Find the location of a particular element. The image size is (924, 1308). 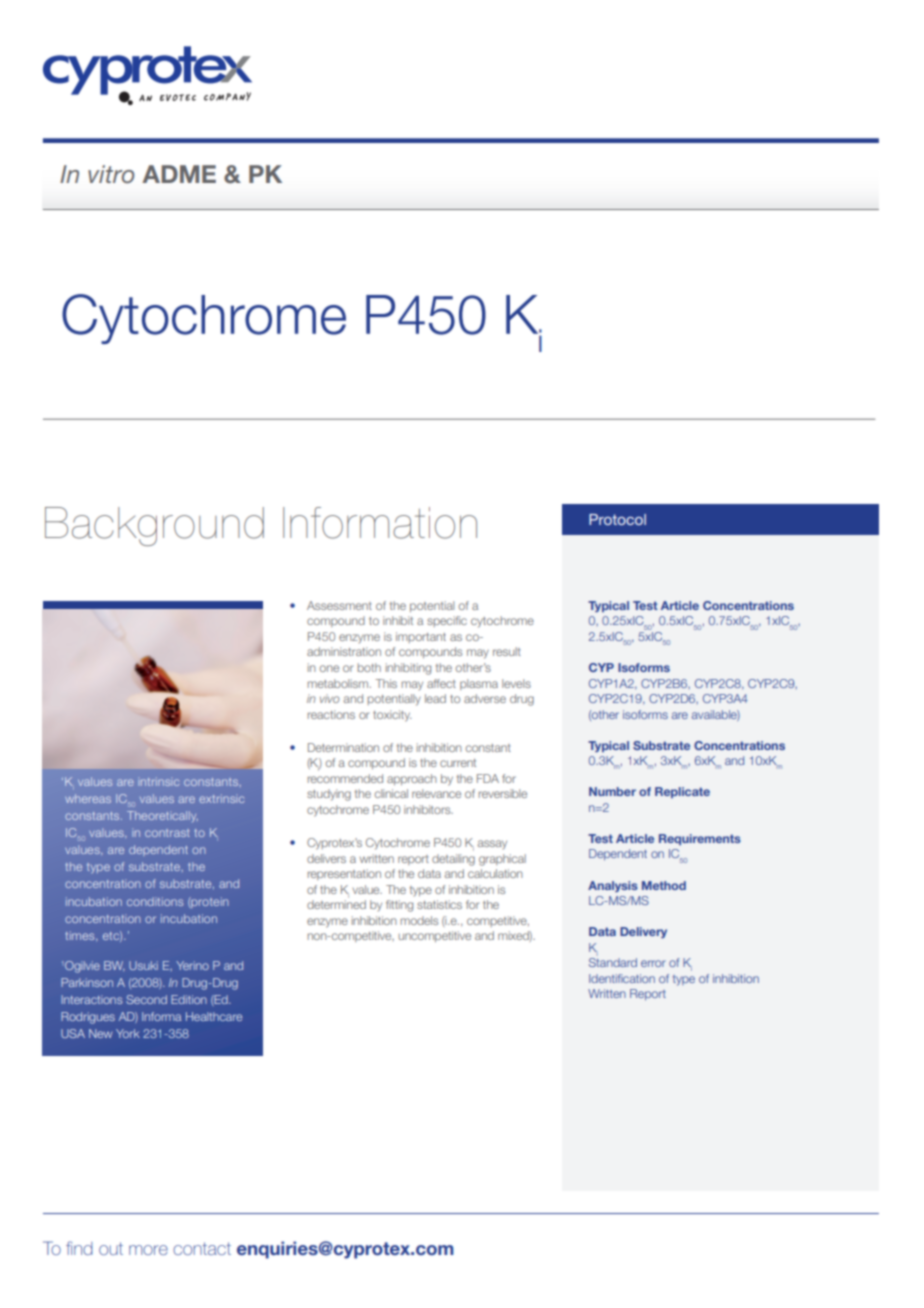

toxicity is located at coordinates (392, 716).
